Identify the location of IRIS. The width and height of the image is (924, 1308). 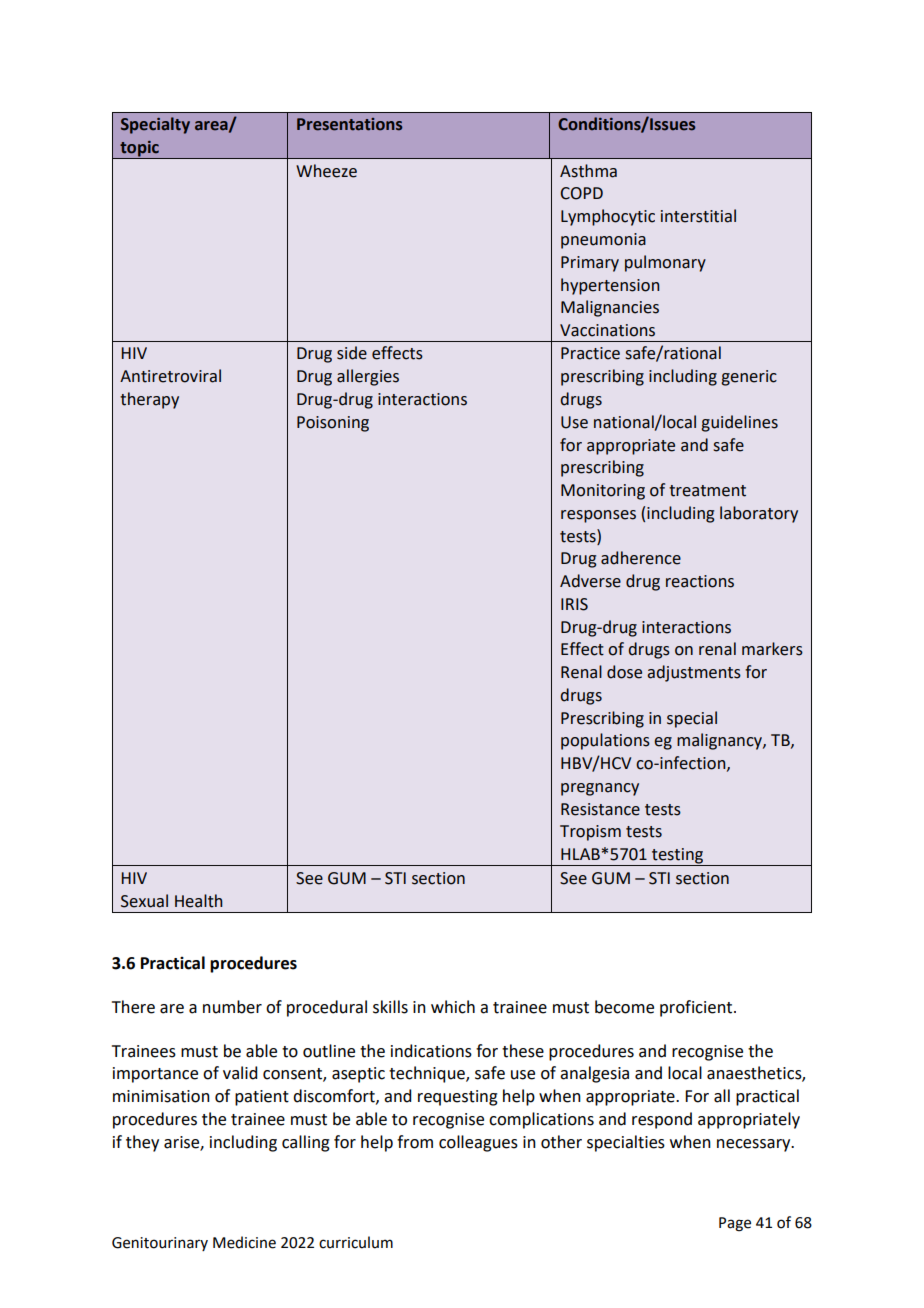
(574, 604).
